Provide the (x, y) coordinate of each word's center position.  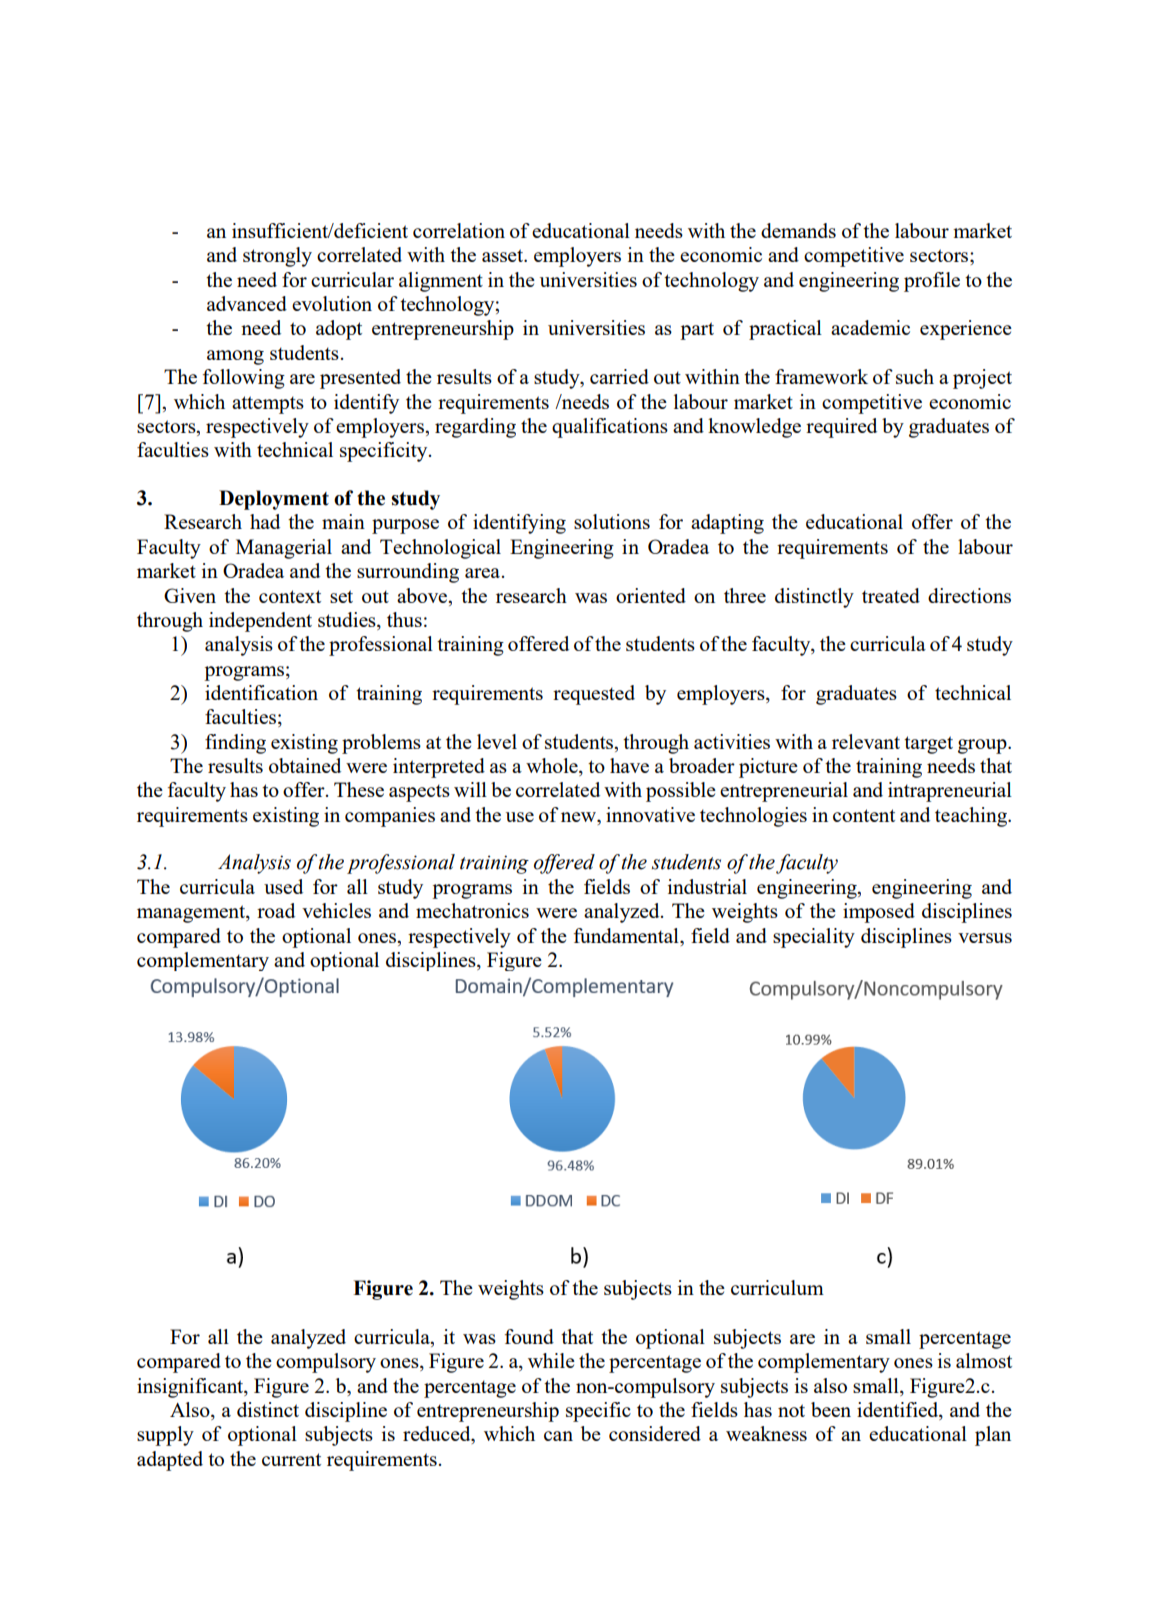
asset (503, 255)
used (283, 886)
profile (932, 282)
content (864, 815)
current (291, 1459)
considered (655, 1433)
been (831, 1409)
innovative (650, 814)
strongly (277, 257)
